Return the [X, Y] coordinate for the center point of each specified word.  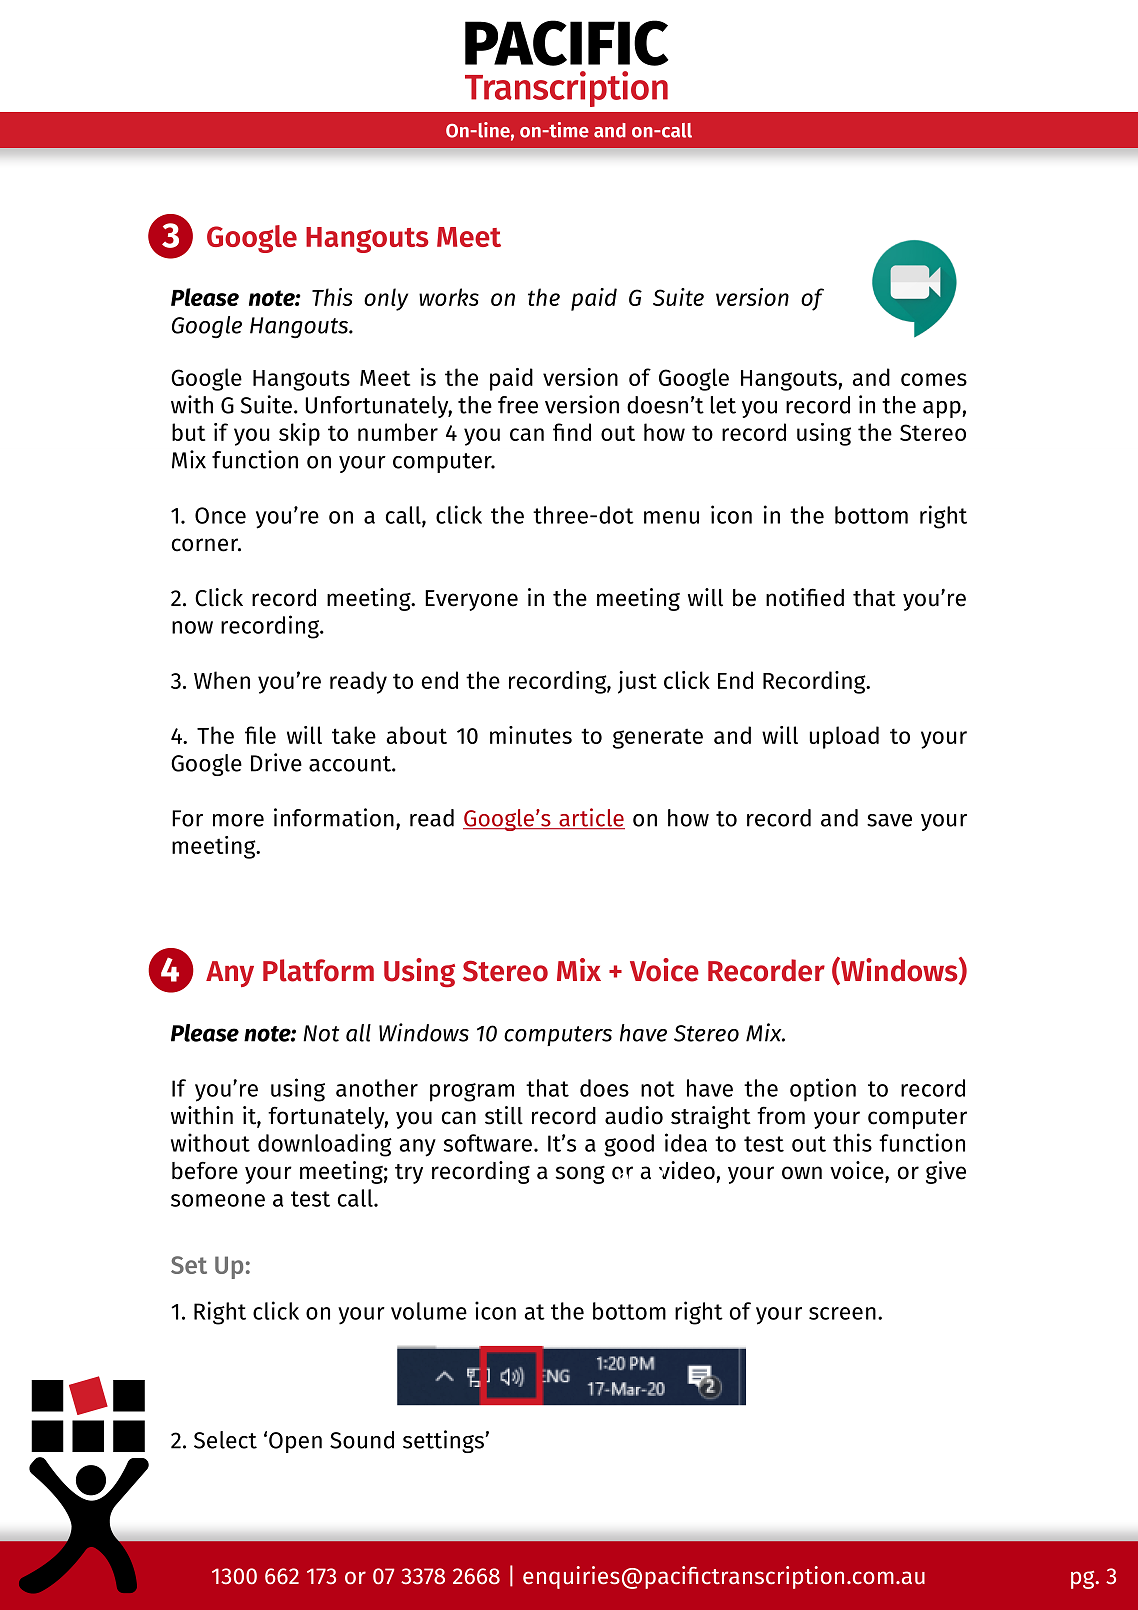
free [518, 405]
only [386, 299]
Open [295, 1442]
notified [805, 597]
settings [444, 1441]
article [591, 818]
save [889, 820]
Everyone [471, 600]
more [238, 820]
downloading [325, 1145]
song [580, 1174]
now [192, 627]
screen [842, 1313]
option [823, 1090]
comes [934, 379]
